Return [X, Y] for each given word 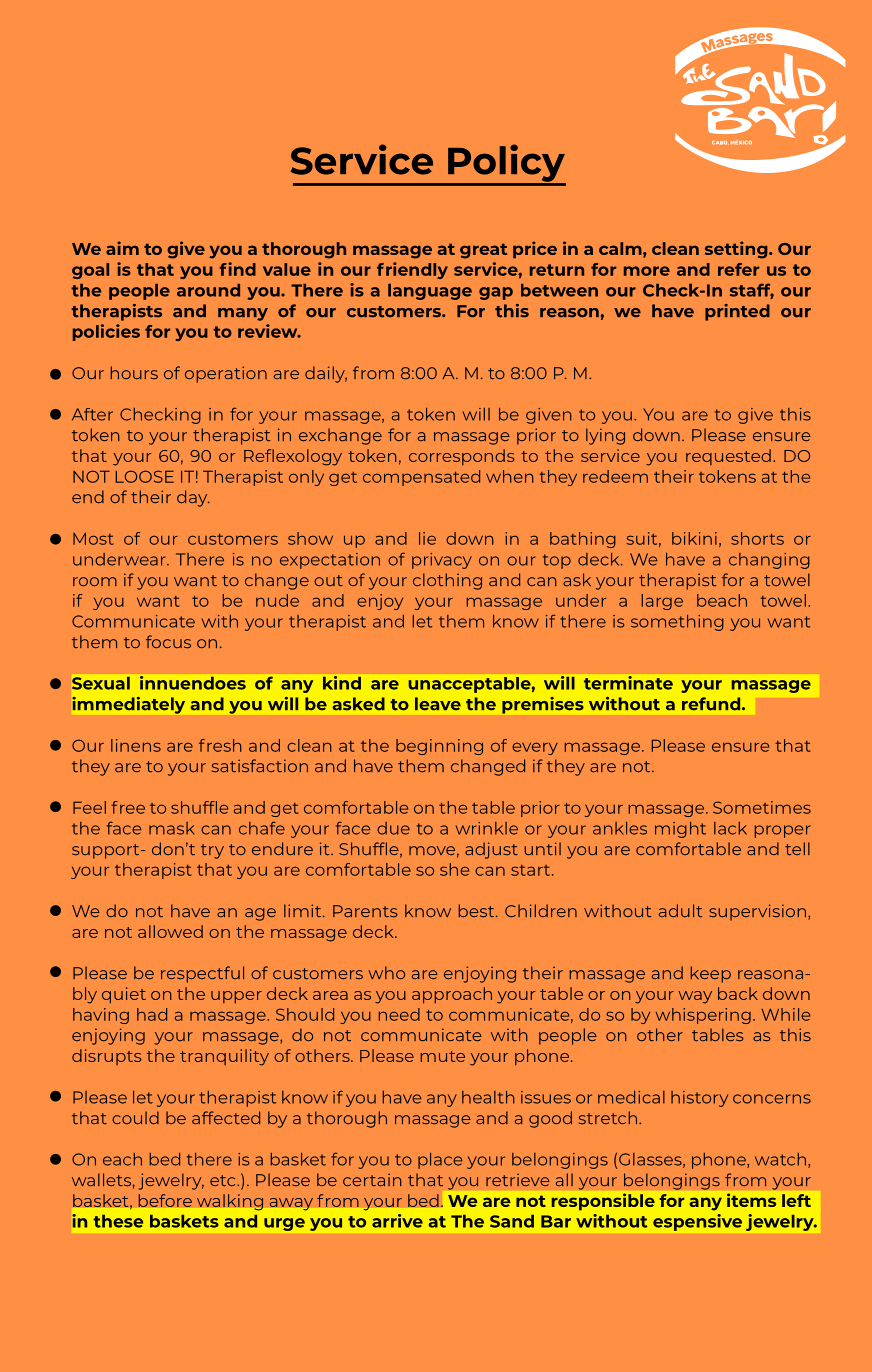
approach [452, 995]
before [165, 1200]
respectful [202, 974]
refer [738, 269]
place [440, 1161]
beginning [439, 747]
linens [136, 745]
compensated [421, 478]
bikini [694, 538]
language [430, 292]
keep [711, 974]
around [208, 290]
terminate [628, 683]
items [751, 1200]
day [193, 498]
